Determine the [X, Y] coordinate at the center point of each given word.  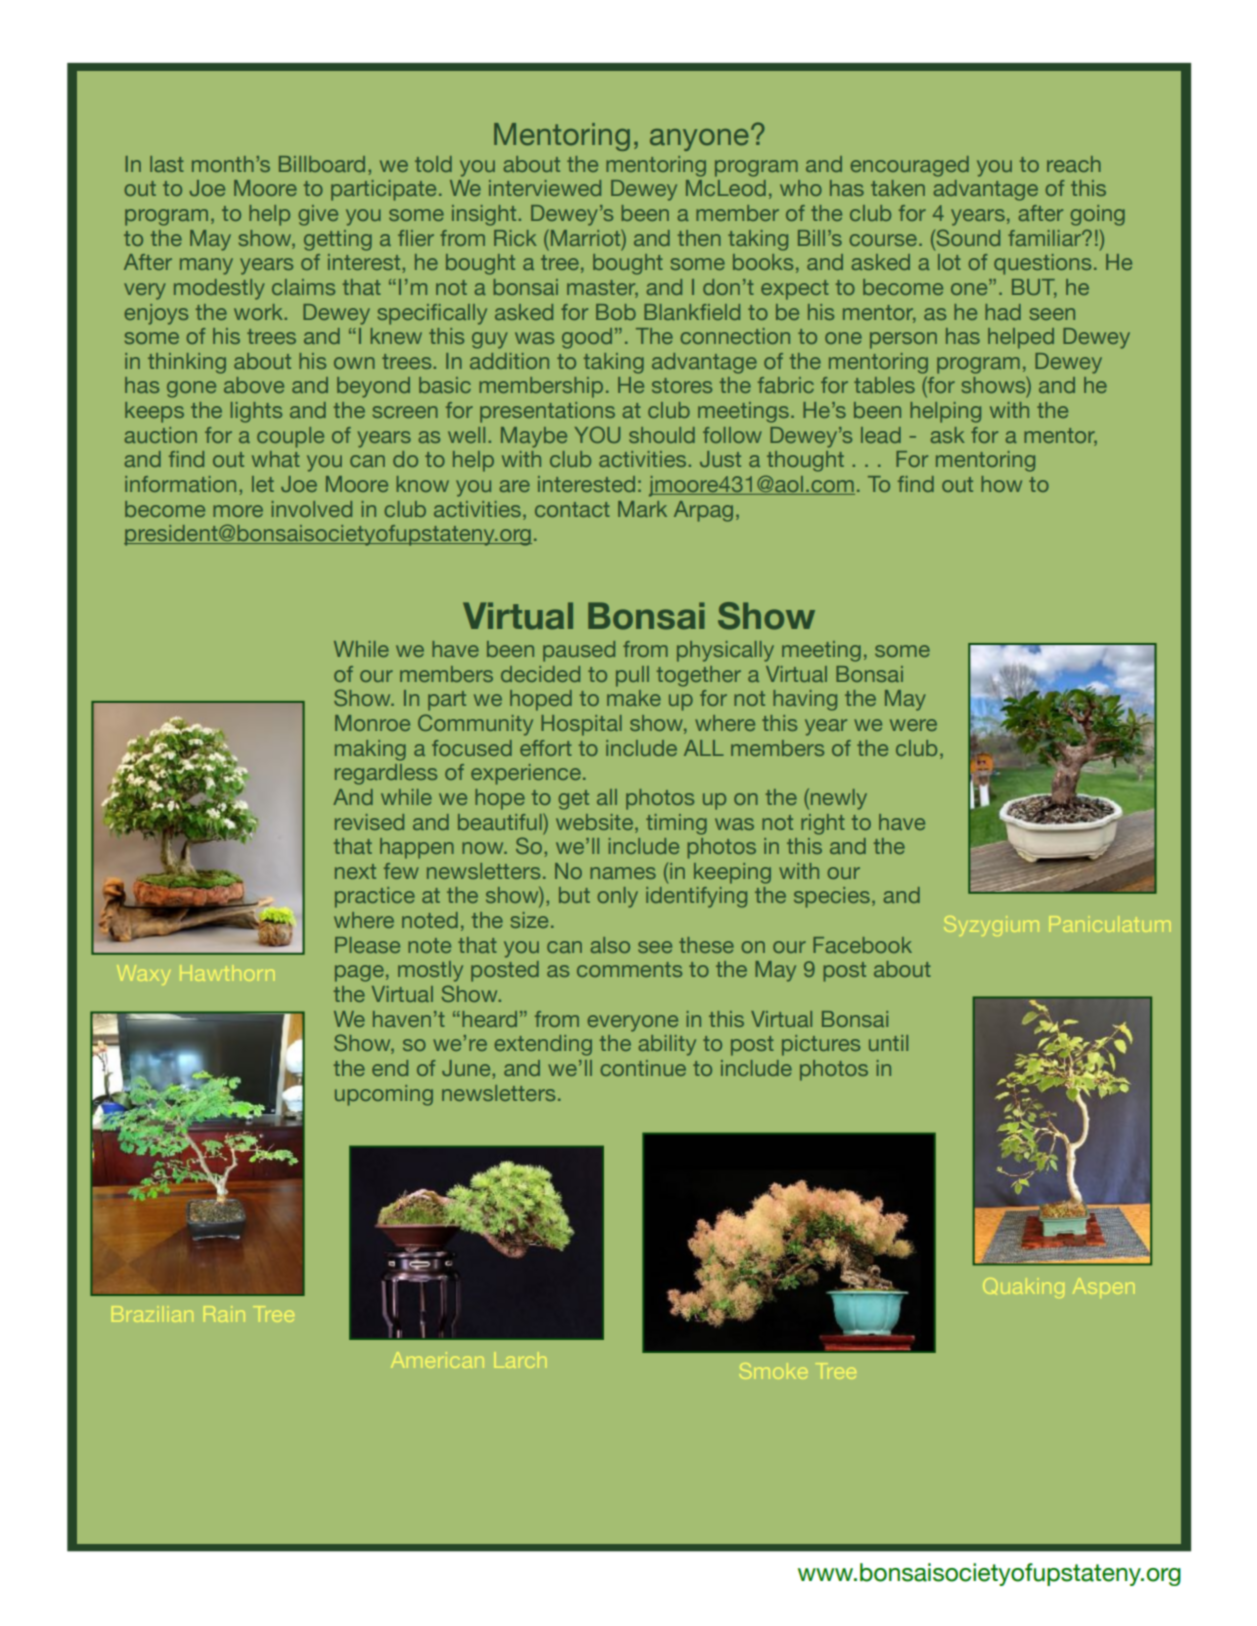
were [913, 725]
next [355, 871]
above [254, 385]
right [823, 824]
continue [643, 1068]
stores [682, 385]
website [596, 822]
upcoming [384, 1095]
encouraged [909, 166]
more [238, 511]
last [167, 164]
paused [579, 651]
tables [884, 385]
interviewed [545, 188]
